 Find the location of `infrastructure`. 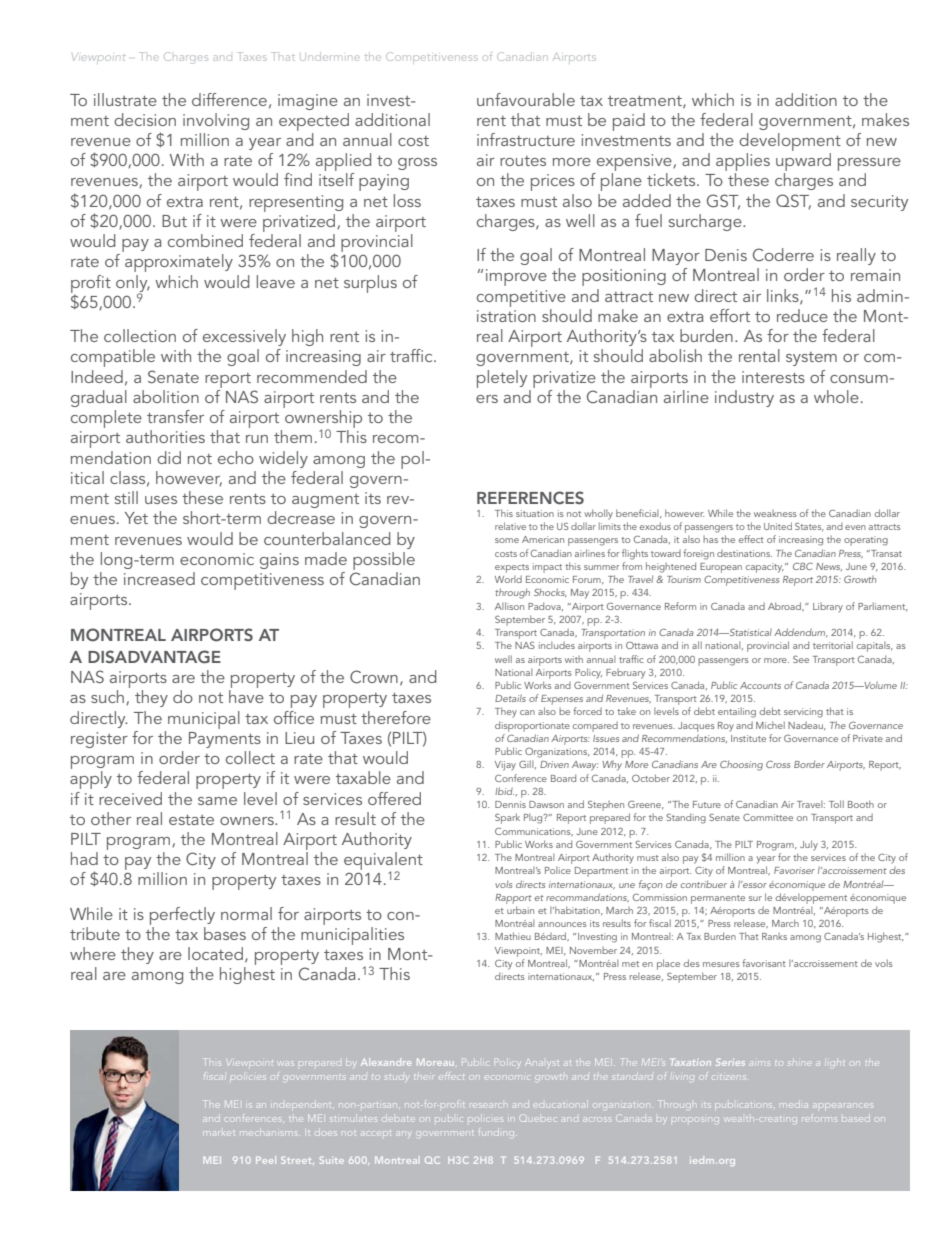

infrastructure is located at coordinates (526, 139).
